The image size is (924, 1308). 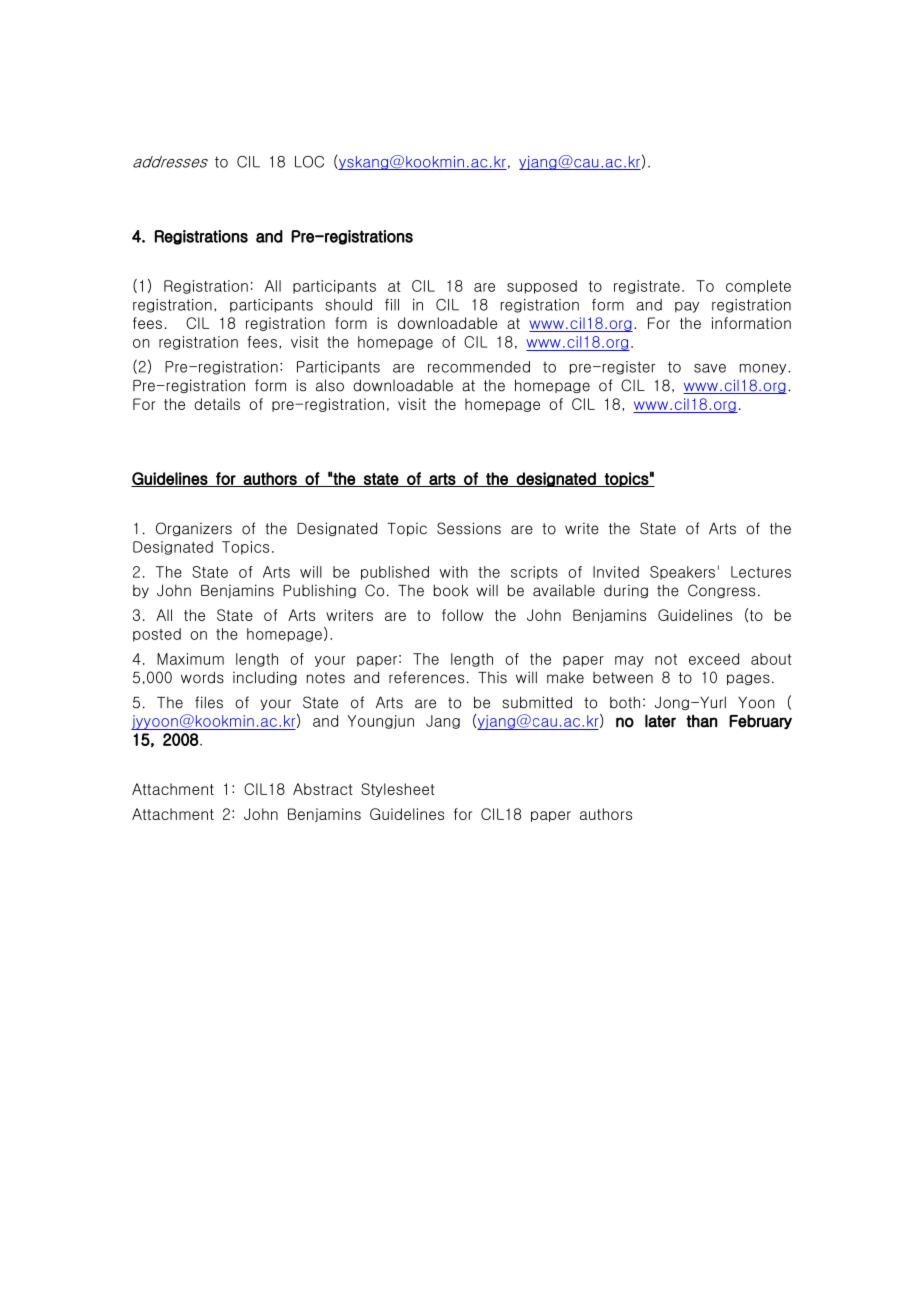 I want to click on supposed, so click(x=542, y=287).
